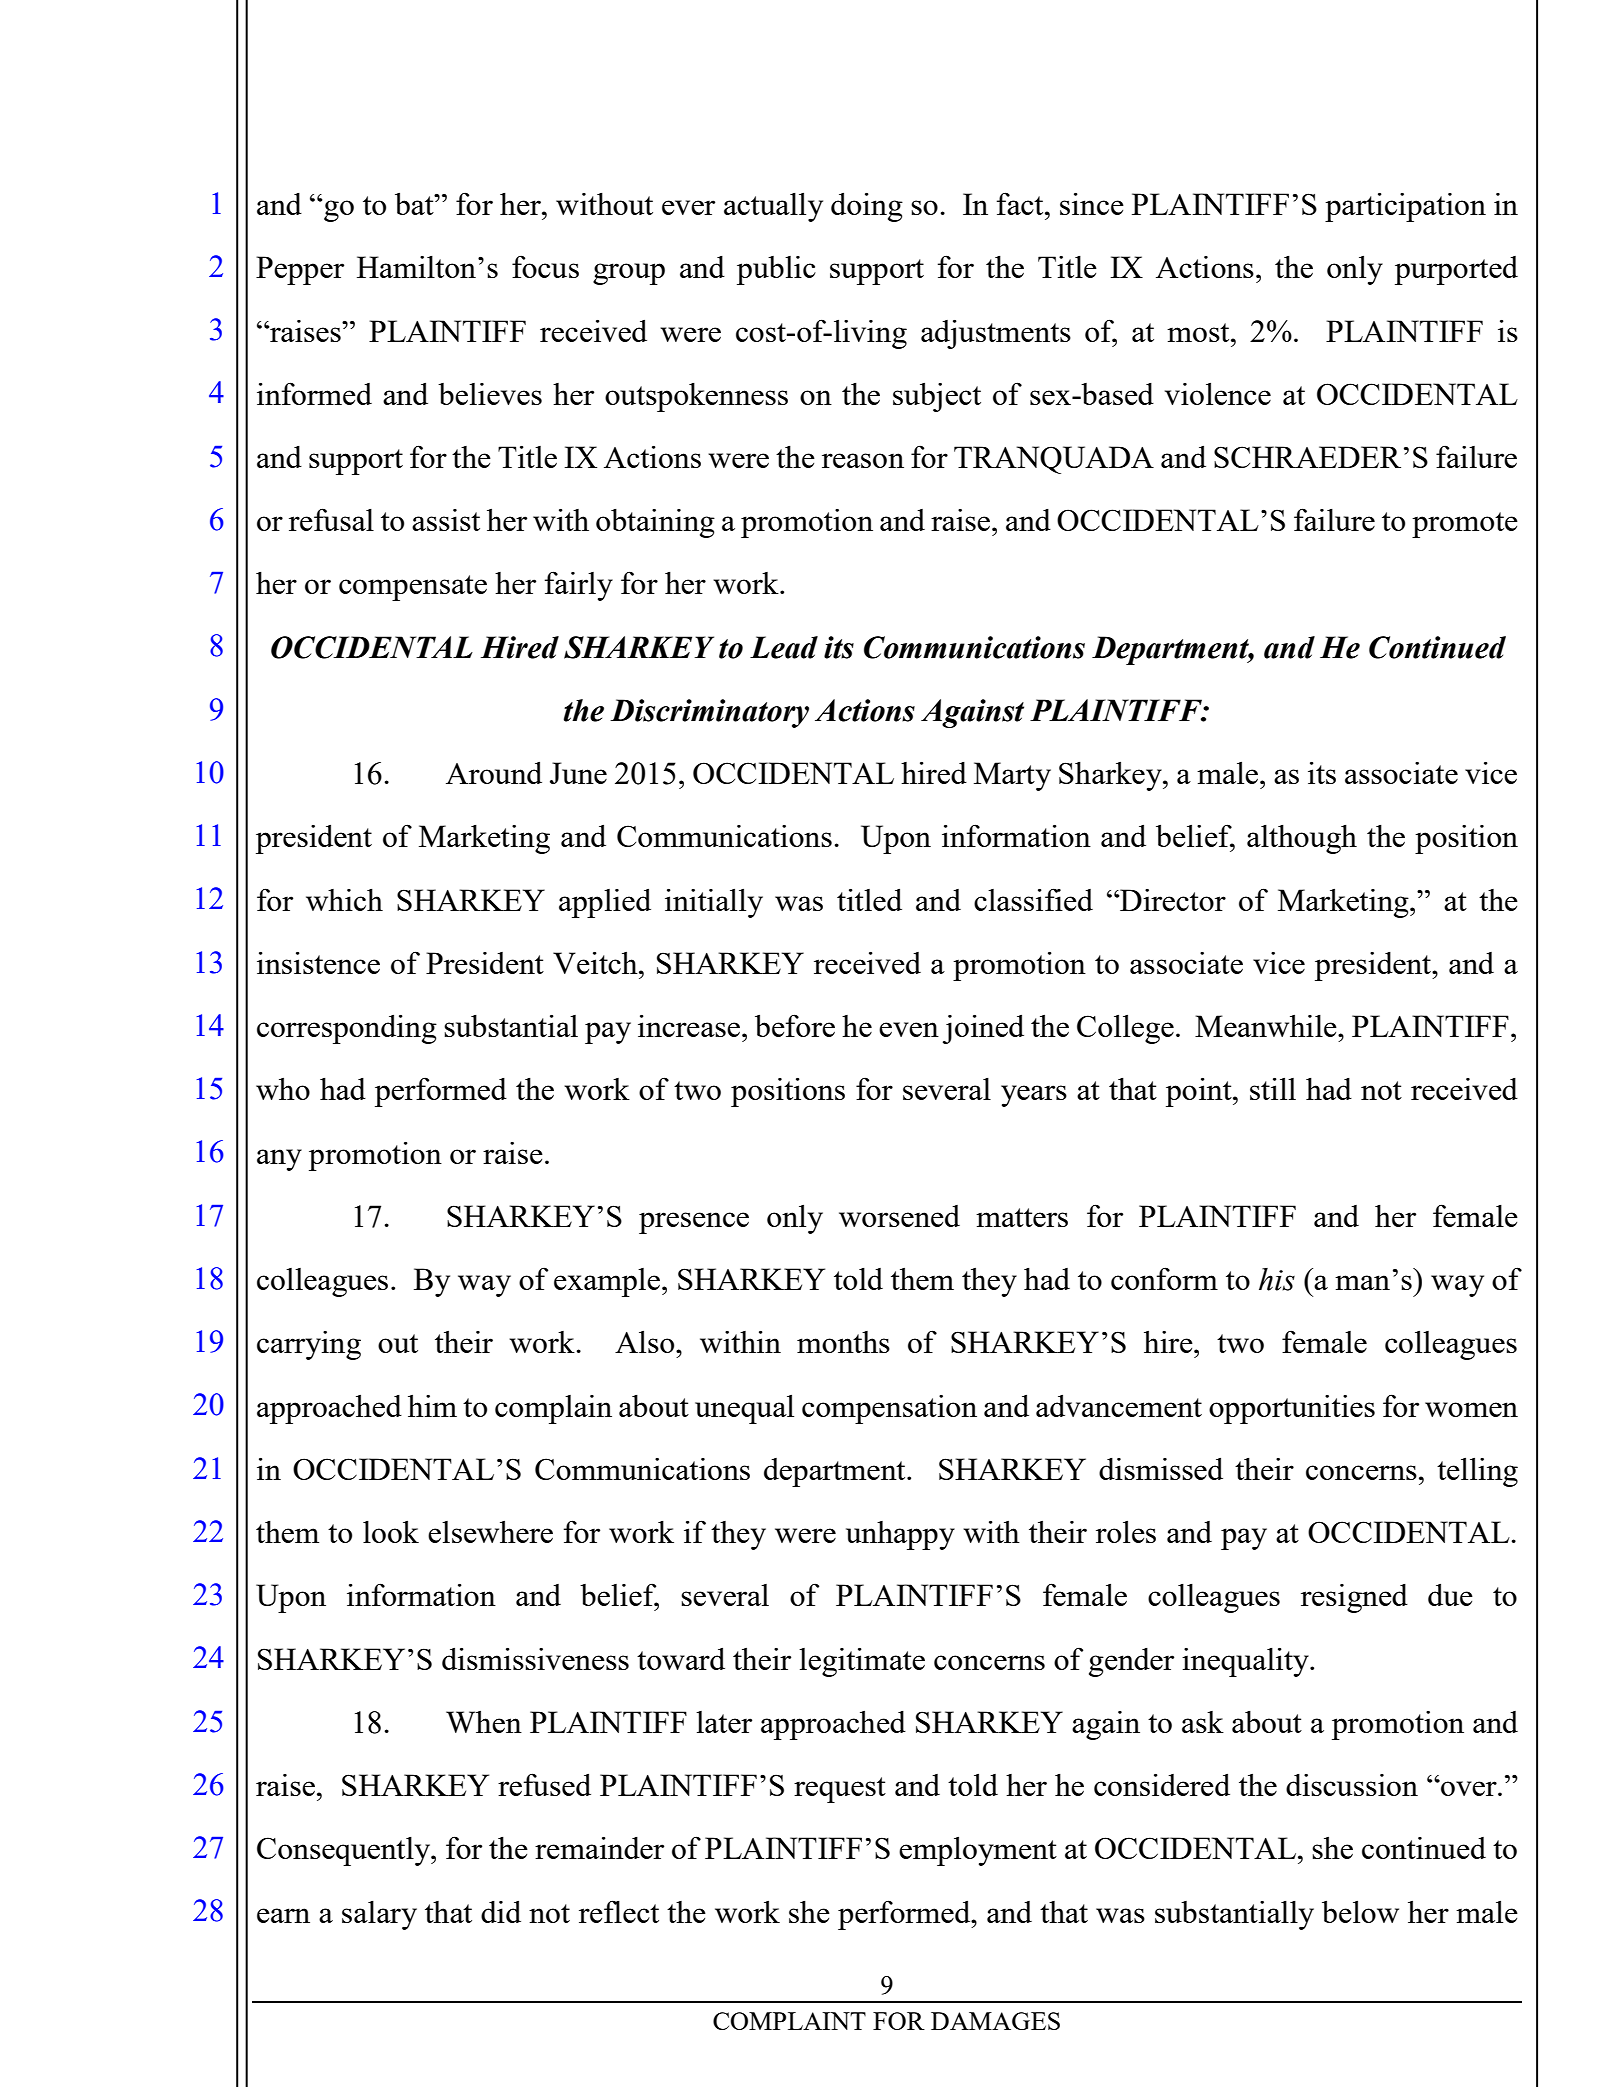 The image size is (1613, 2087). I want to click on participation, so click(1405, 207).
